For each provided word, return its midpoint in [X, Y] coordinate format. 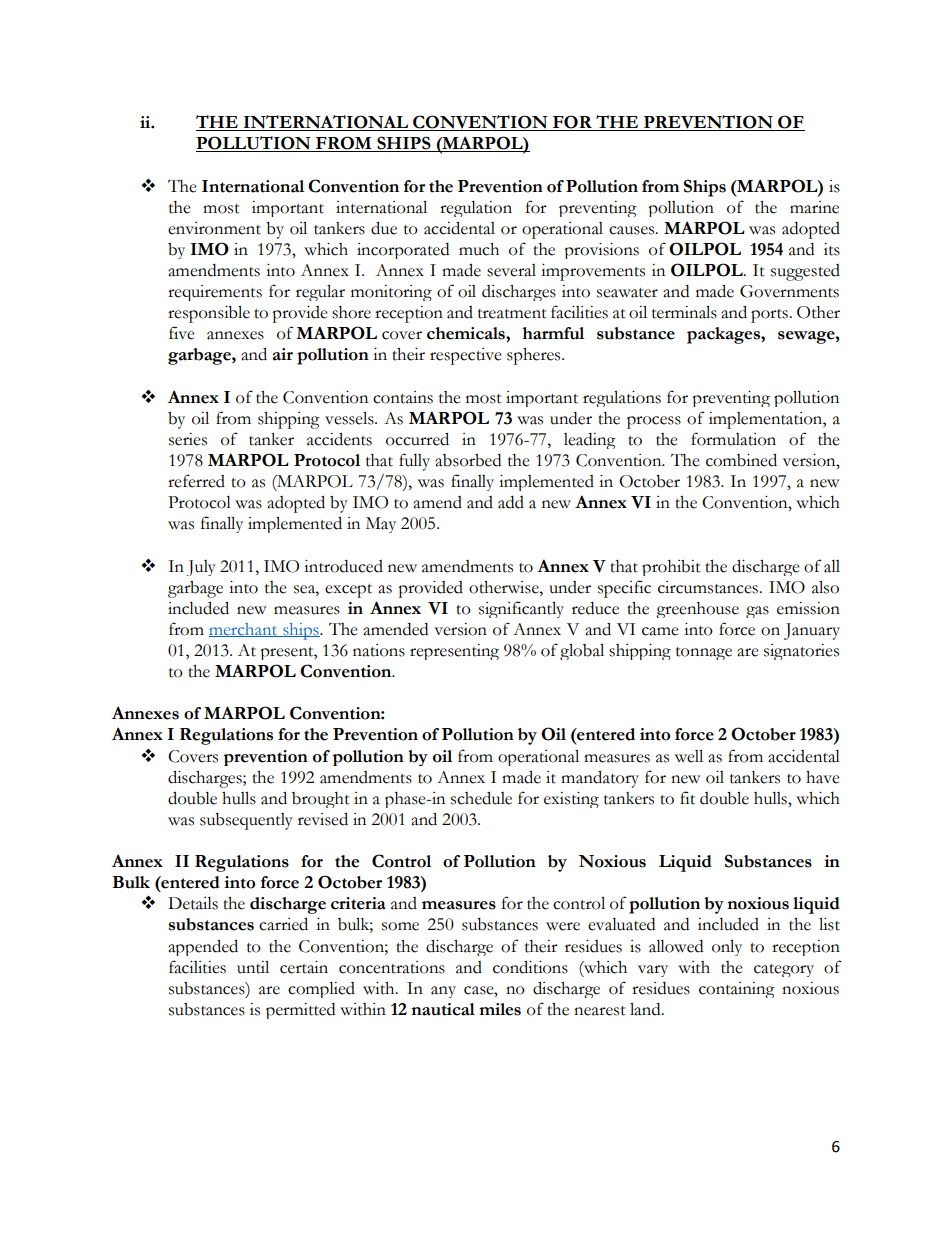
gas [757, 612]
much [479, 249]
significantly [521, 609]
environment [214, 228]
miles [500, 1009]
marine [814, 207]
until [253, 967]
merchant [244, 630]
